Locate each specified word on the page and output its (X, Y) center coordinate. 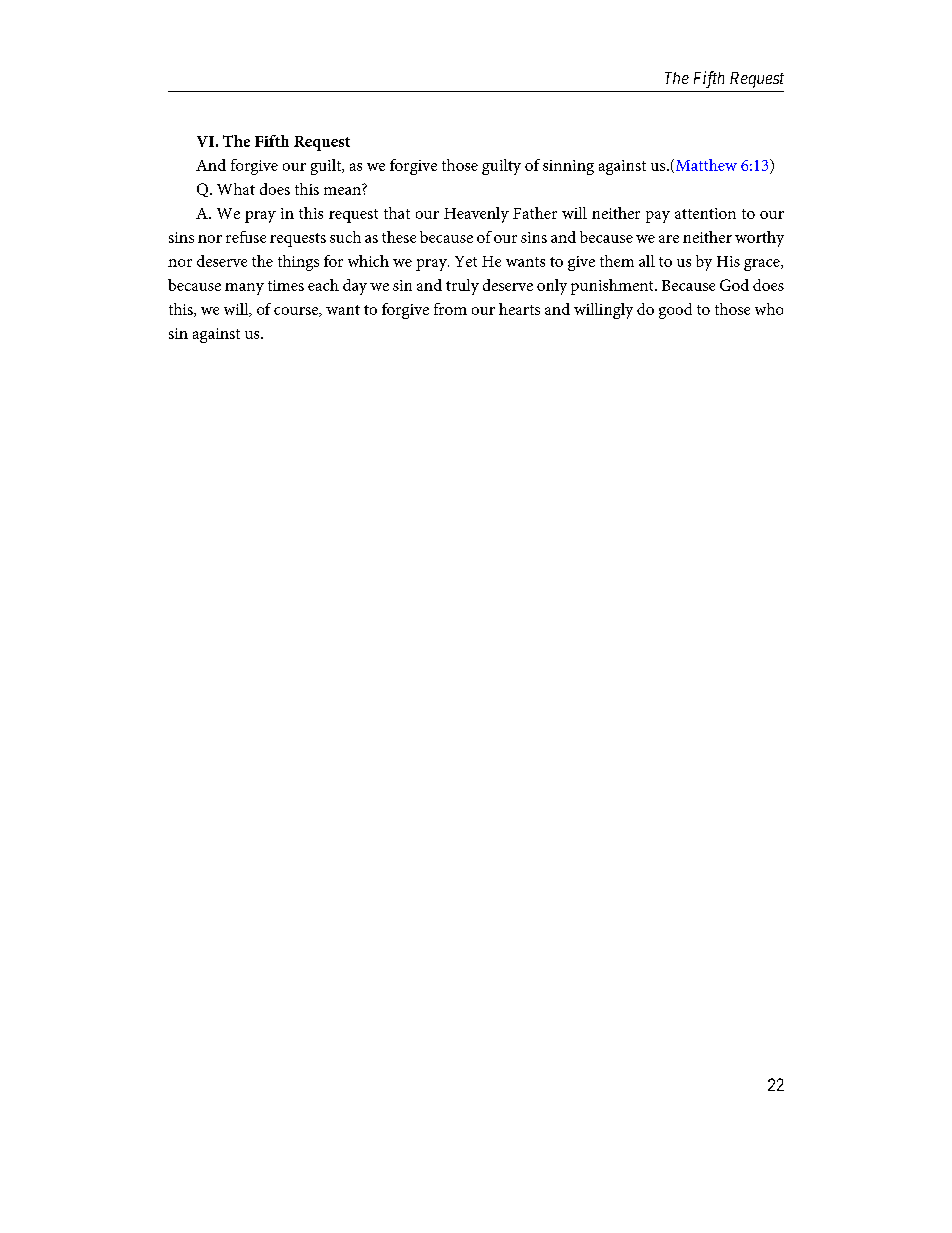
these (399, 237)
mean (343, 189)
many (244, 289)
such (345, 237)
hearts (519, 309)
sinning (568, 167)
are (669, 239)
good (675, 311)
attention (705, 213)
